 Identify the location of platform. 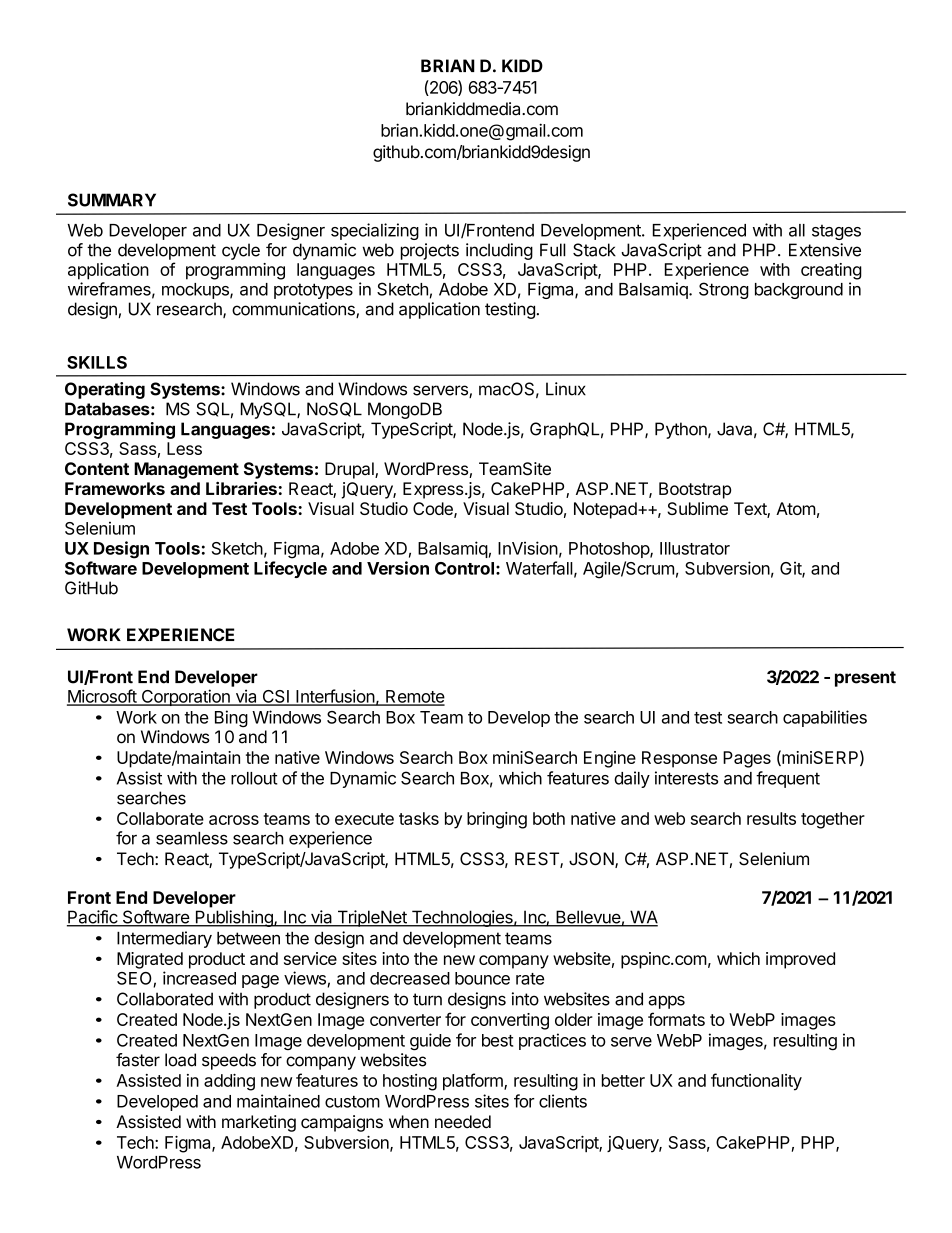
(474, 1082).
